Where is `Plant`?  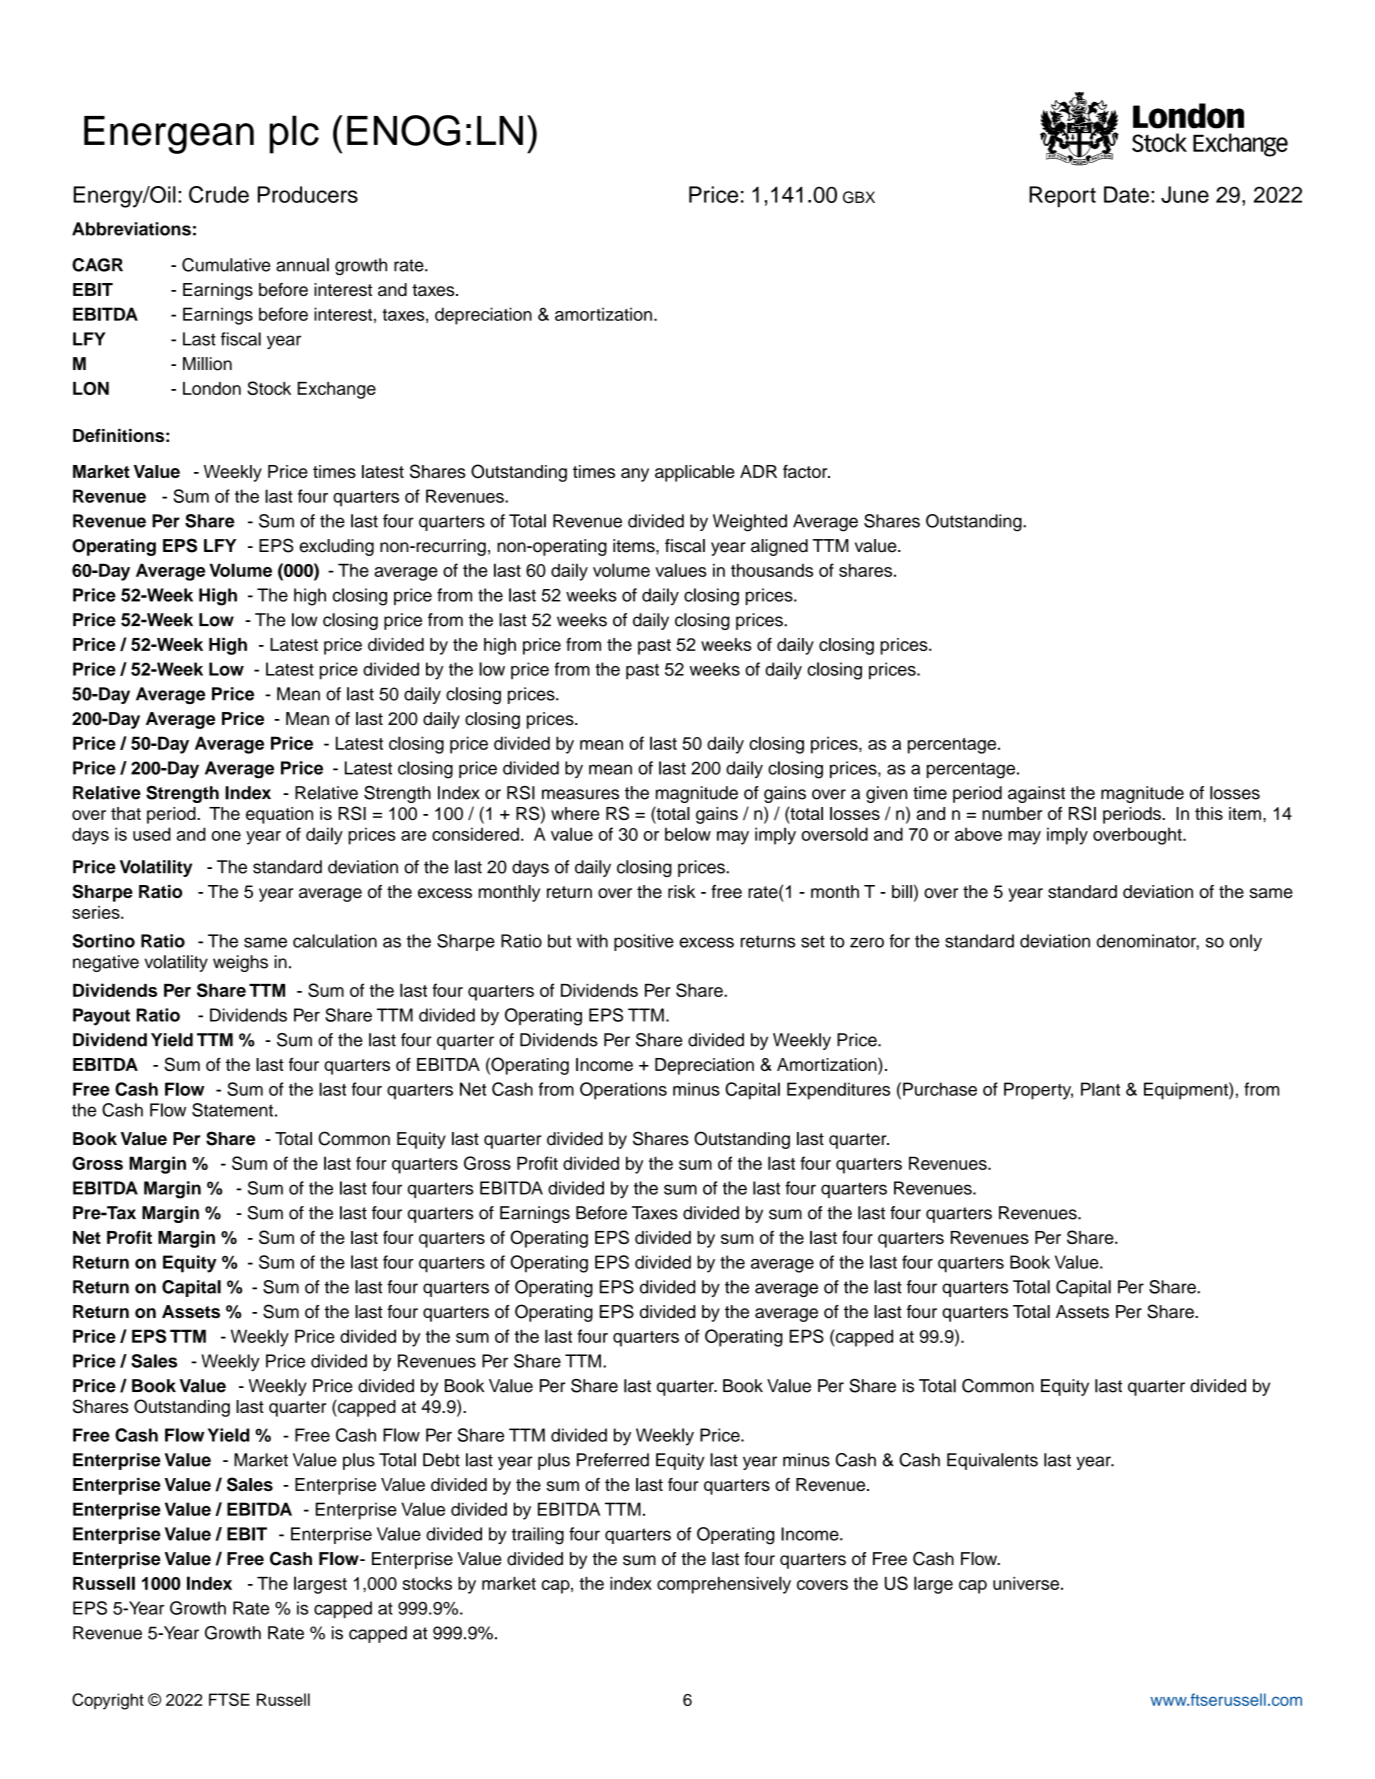 Plant is located at coordinates (1100, 1089).
